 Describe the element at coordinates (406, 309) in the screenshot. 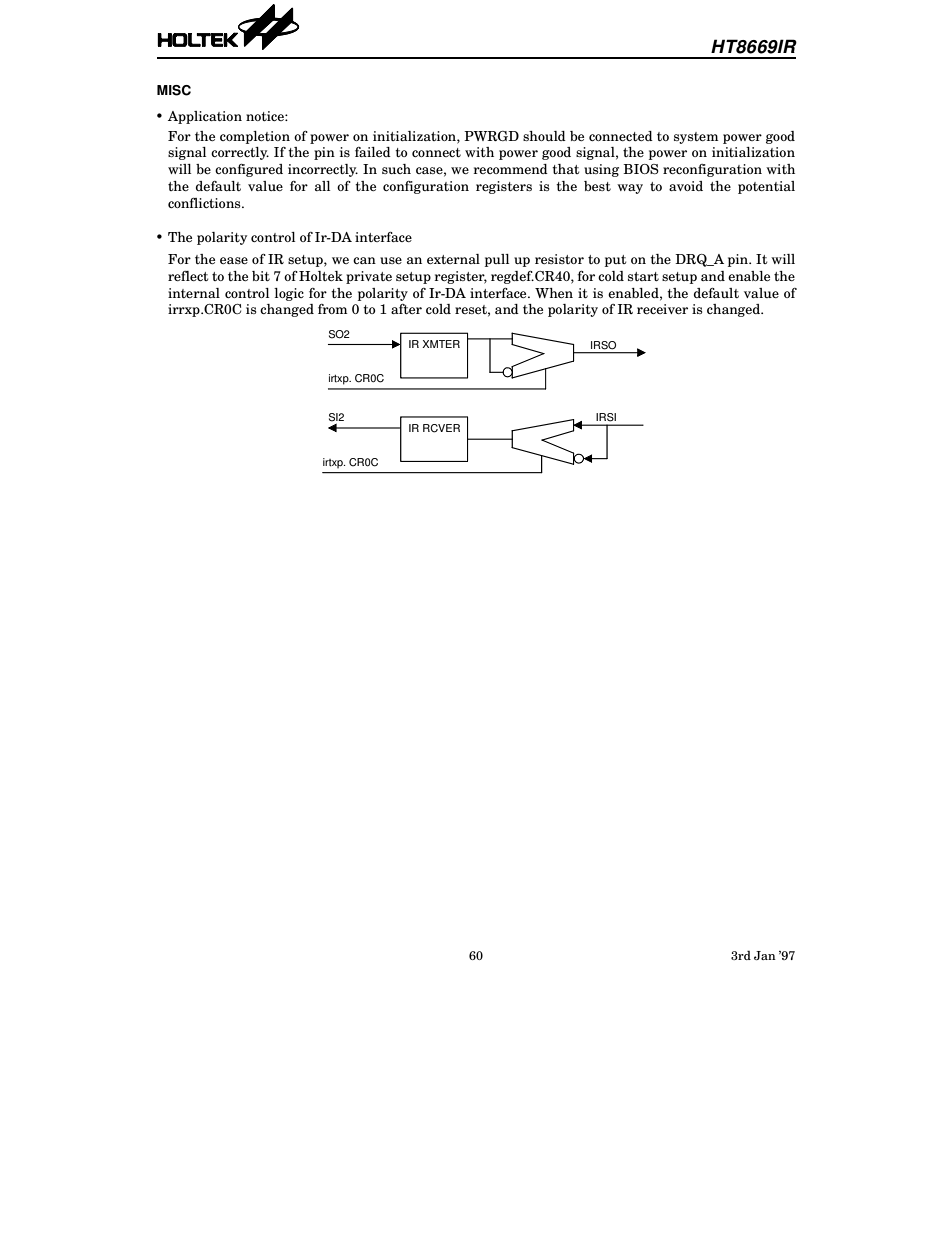

I see `after` at that location.
